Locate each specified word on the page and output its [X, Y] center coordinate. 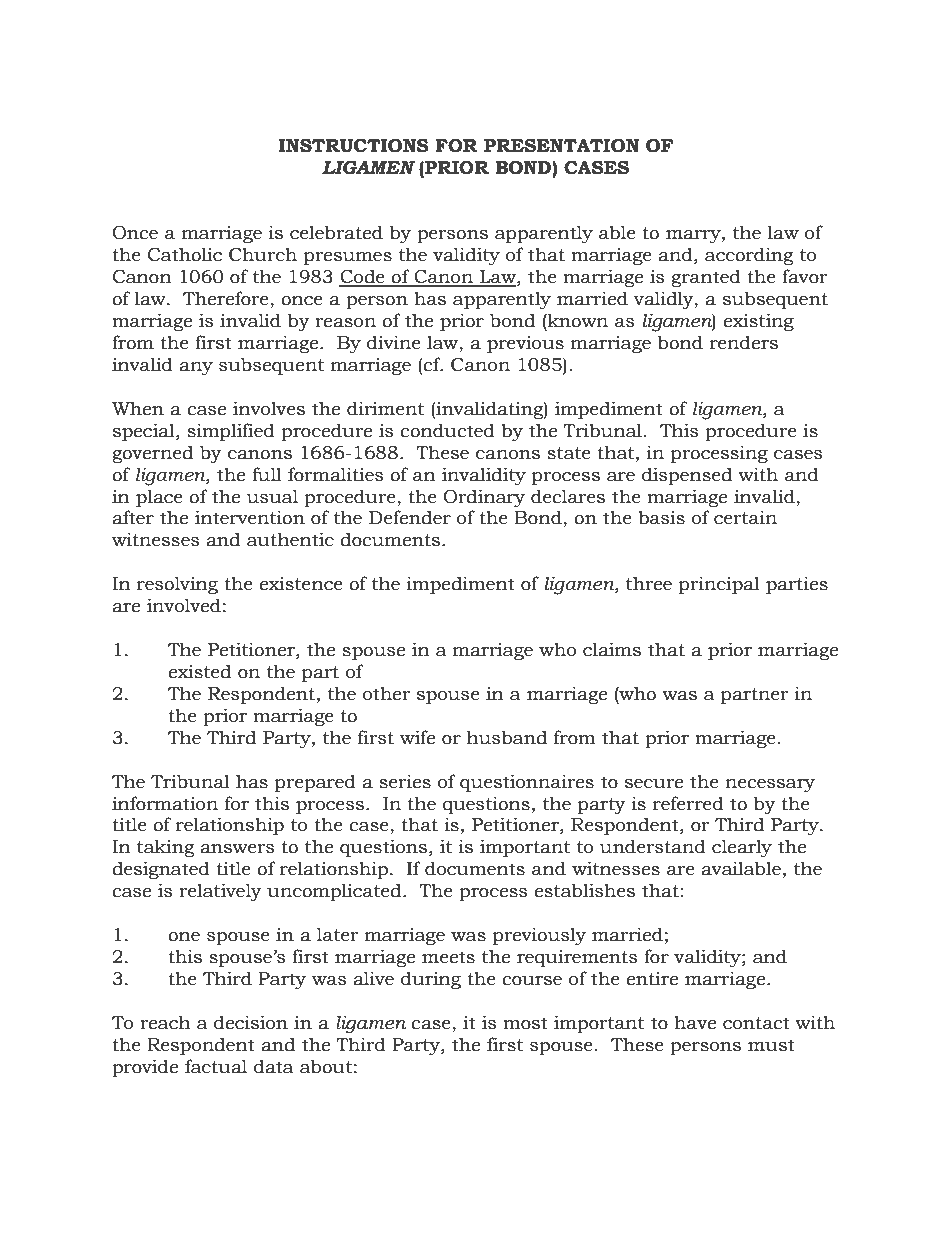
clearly [742, 848]
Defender [410, 517]
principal [719, 585]
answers [237, 849]
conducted [447, 430]
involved [184, 605]
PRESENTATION [561, 146]
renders [744, 342]
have [695, 1022]
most [525, 1023]
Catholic [185, 254]
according [749, 256]
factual [216, 1066]
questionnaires [527, 783]
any [196, 368]
